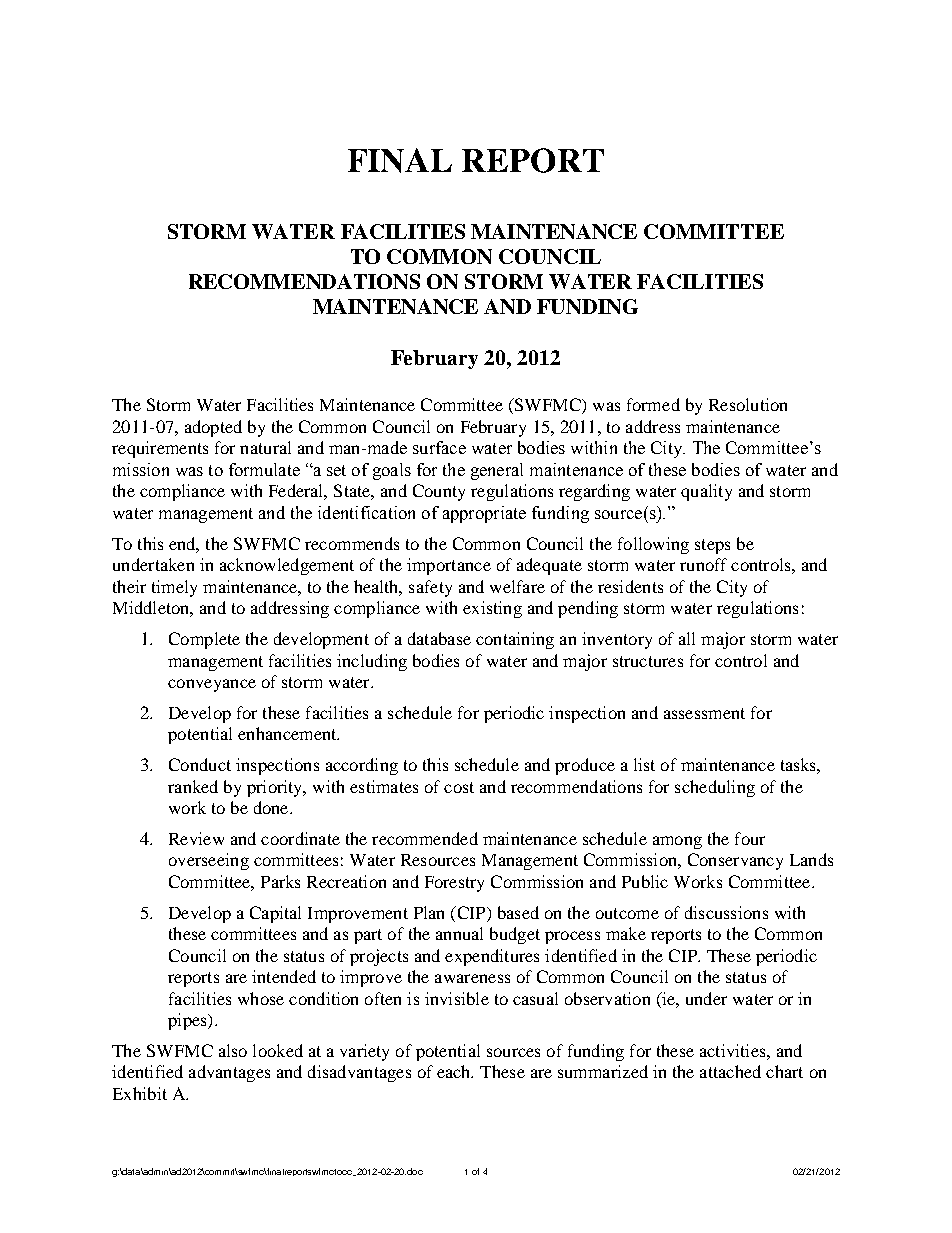  I want to click on attached, so click(730, 1071).
